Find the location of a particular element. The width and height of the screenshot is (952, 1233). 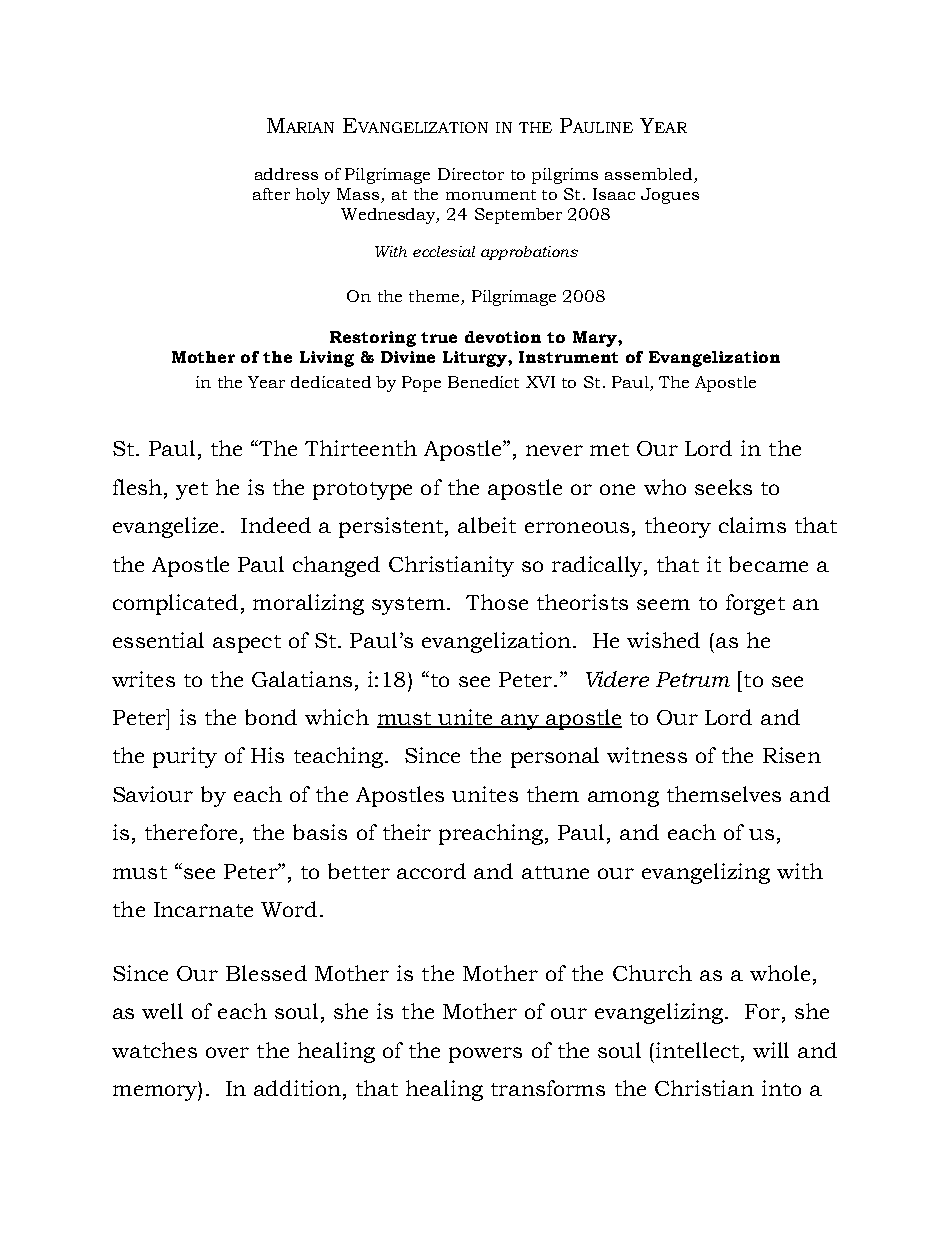

assembled is located at coordinates (648, 174).
